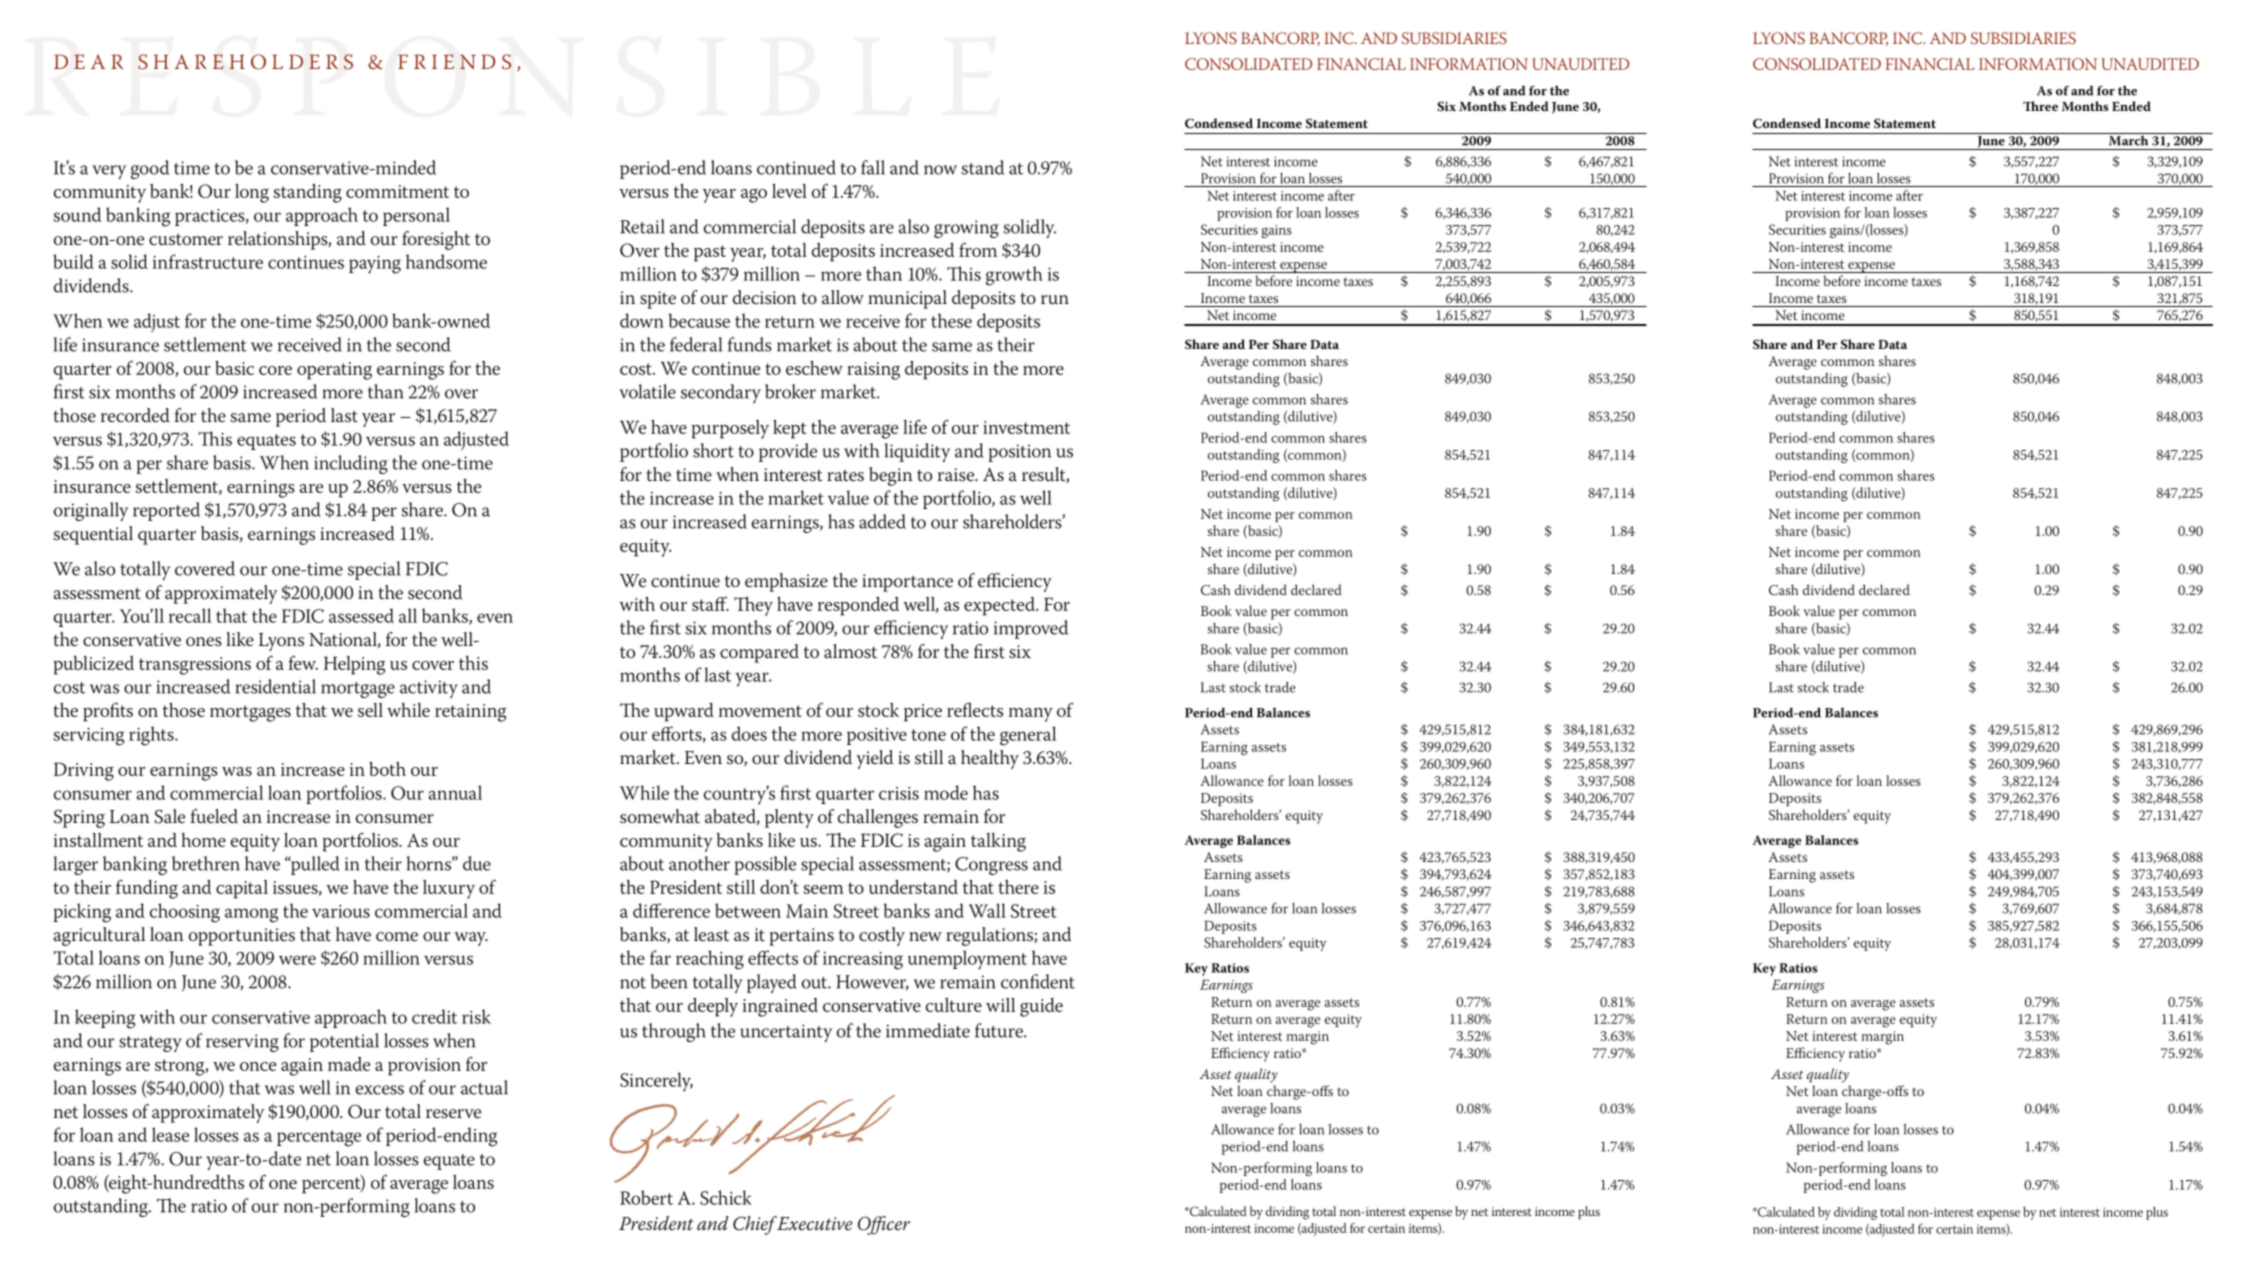  Describe the element at coordinates (88, 61) in the screenshot. I see `Dear` at that location.
